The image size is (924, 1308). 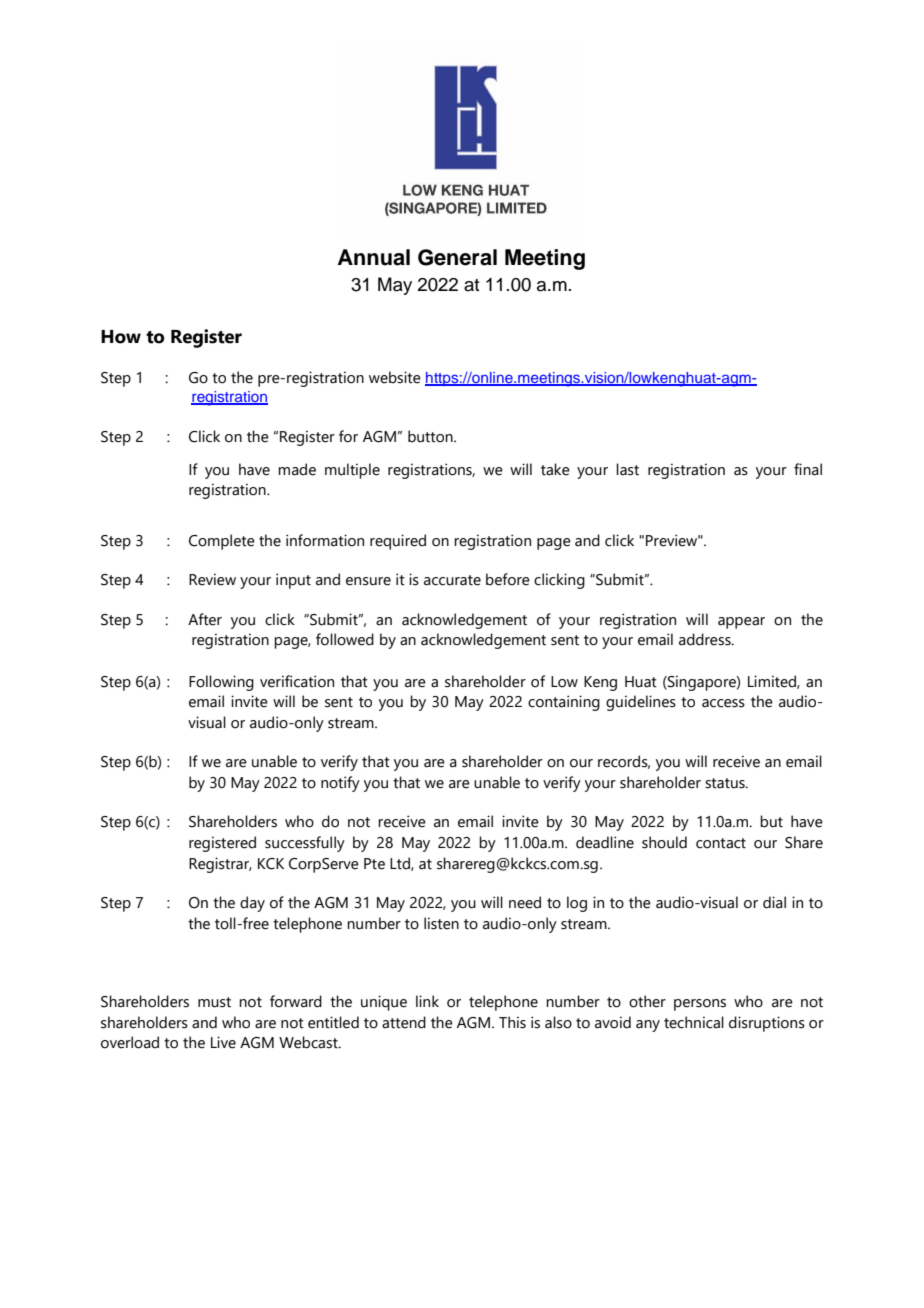 I want to click on How, so click(x=121, y=337).
